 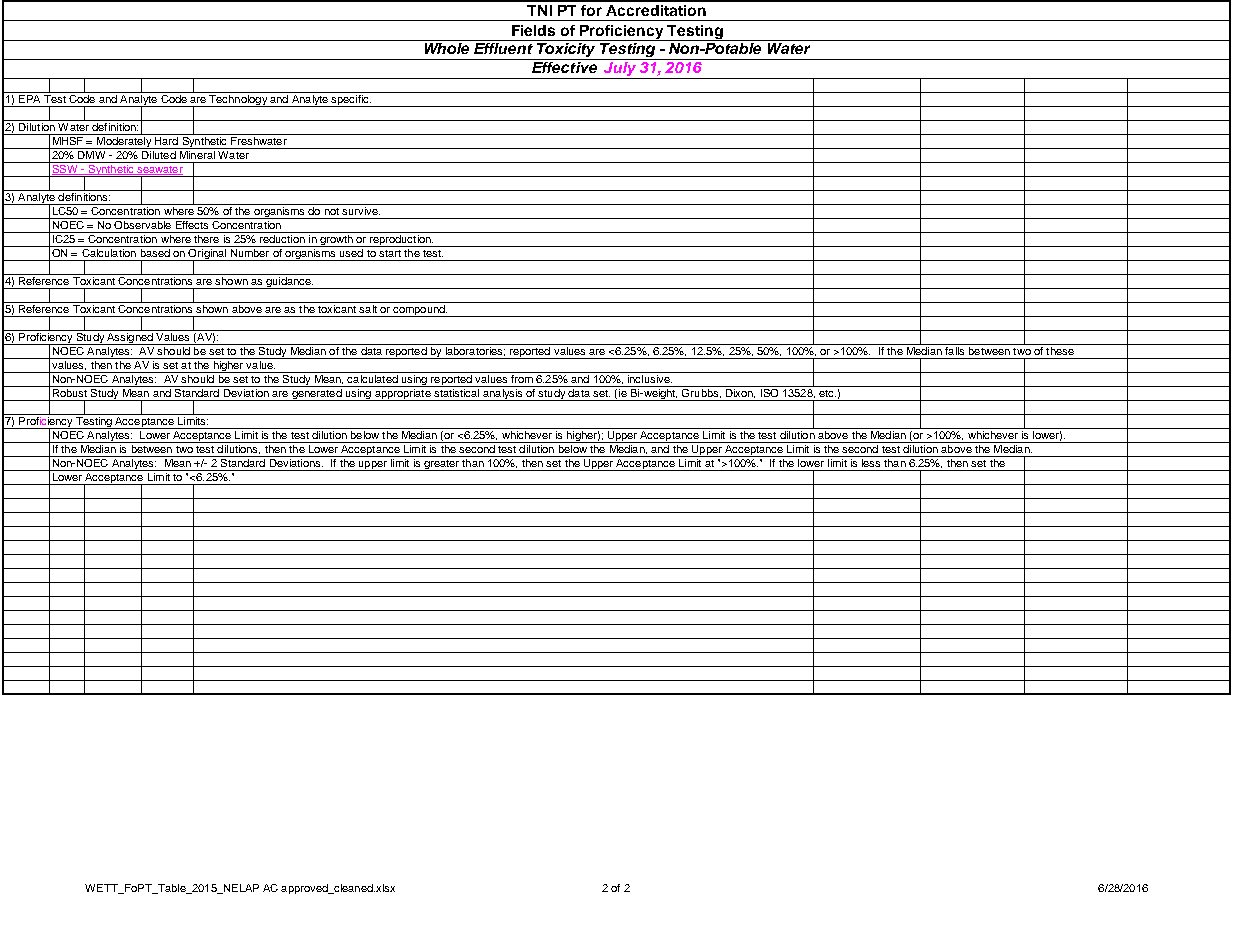 What do you see at coordinates (564, 66) in the screenshot?
I see `Effective` at bounding box center [564, 66].
